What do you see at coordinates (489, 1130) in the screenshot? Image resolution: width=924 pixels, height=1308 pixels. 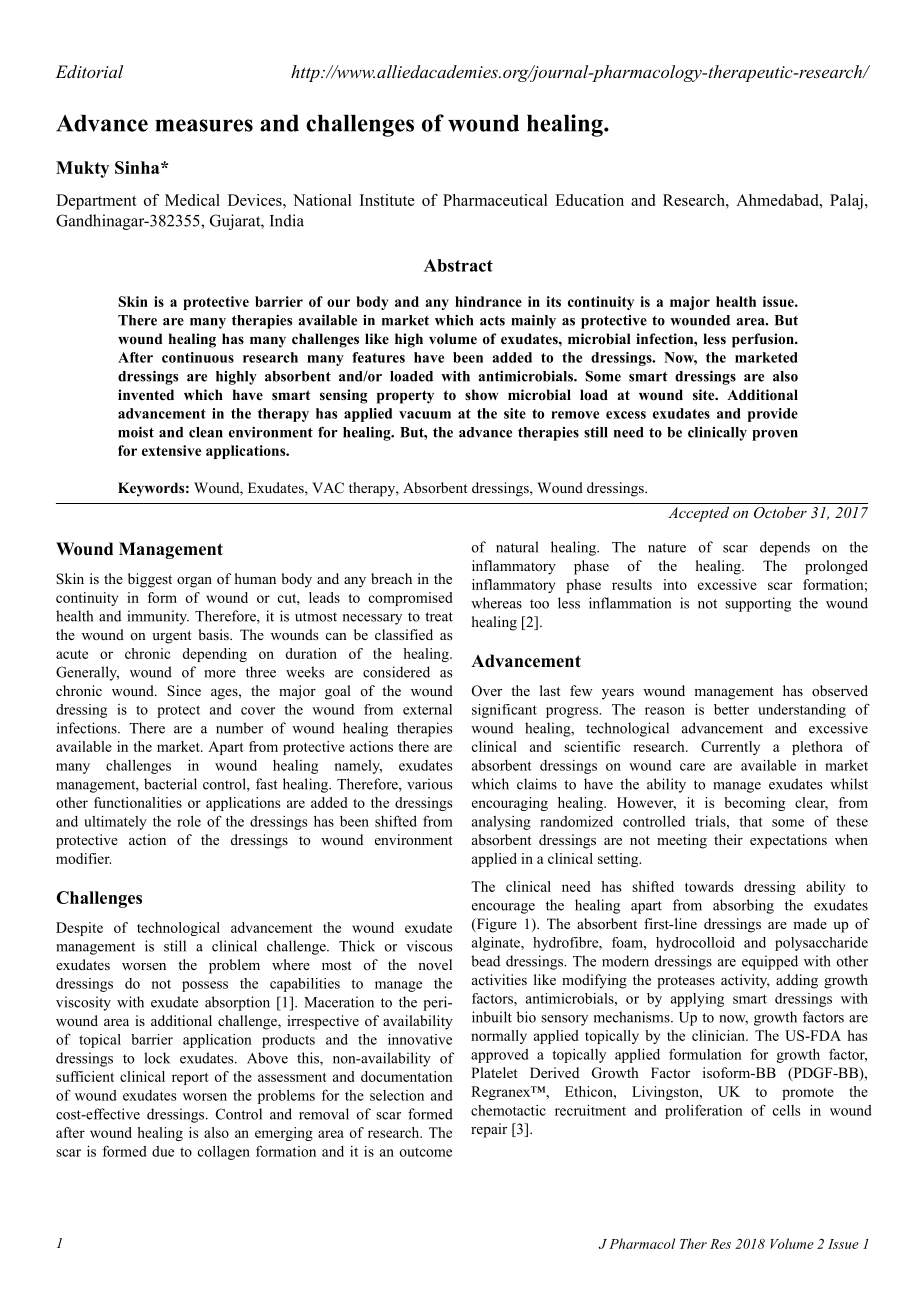 I see `repair` at bounding box center [489, 1130].
